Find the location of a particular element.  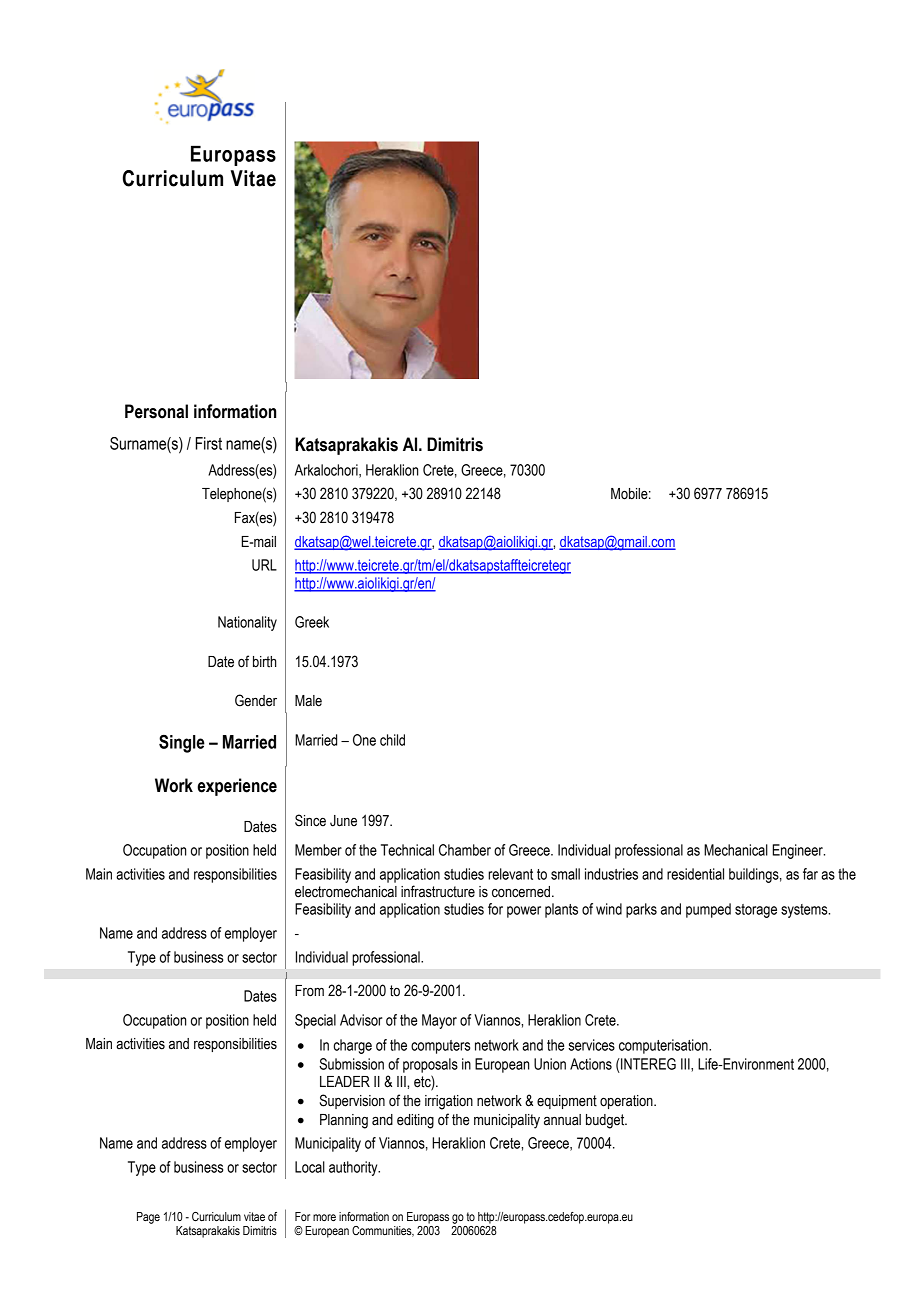

budget is located at coordinates (606, 1121).
